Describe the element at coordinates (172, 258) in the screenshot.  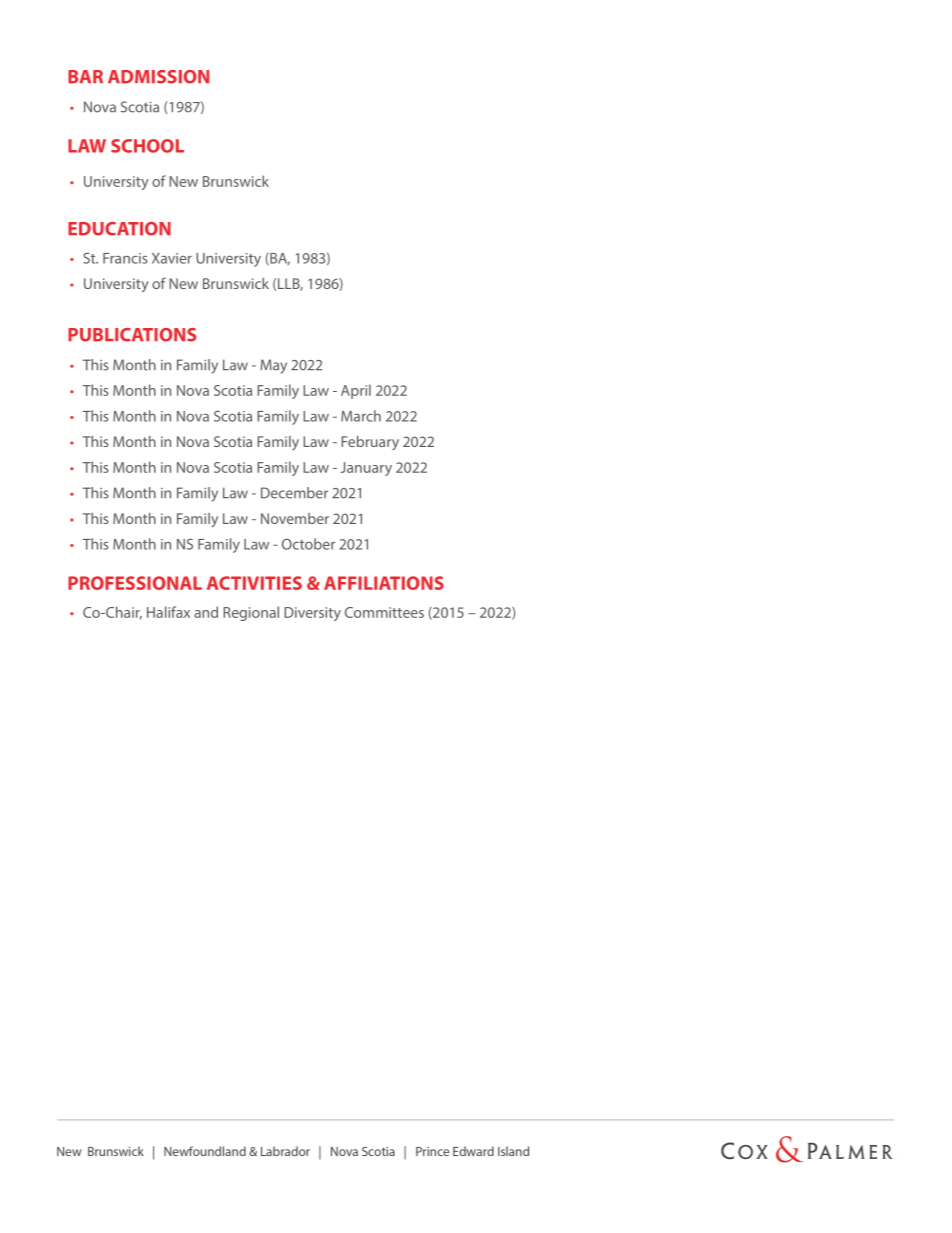
I see `Xavier` at that location.
